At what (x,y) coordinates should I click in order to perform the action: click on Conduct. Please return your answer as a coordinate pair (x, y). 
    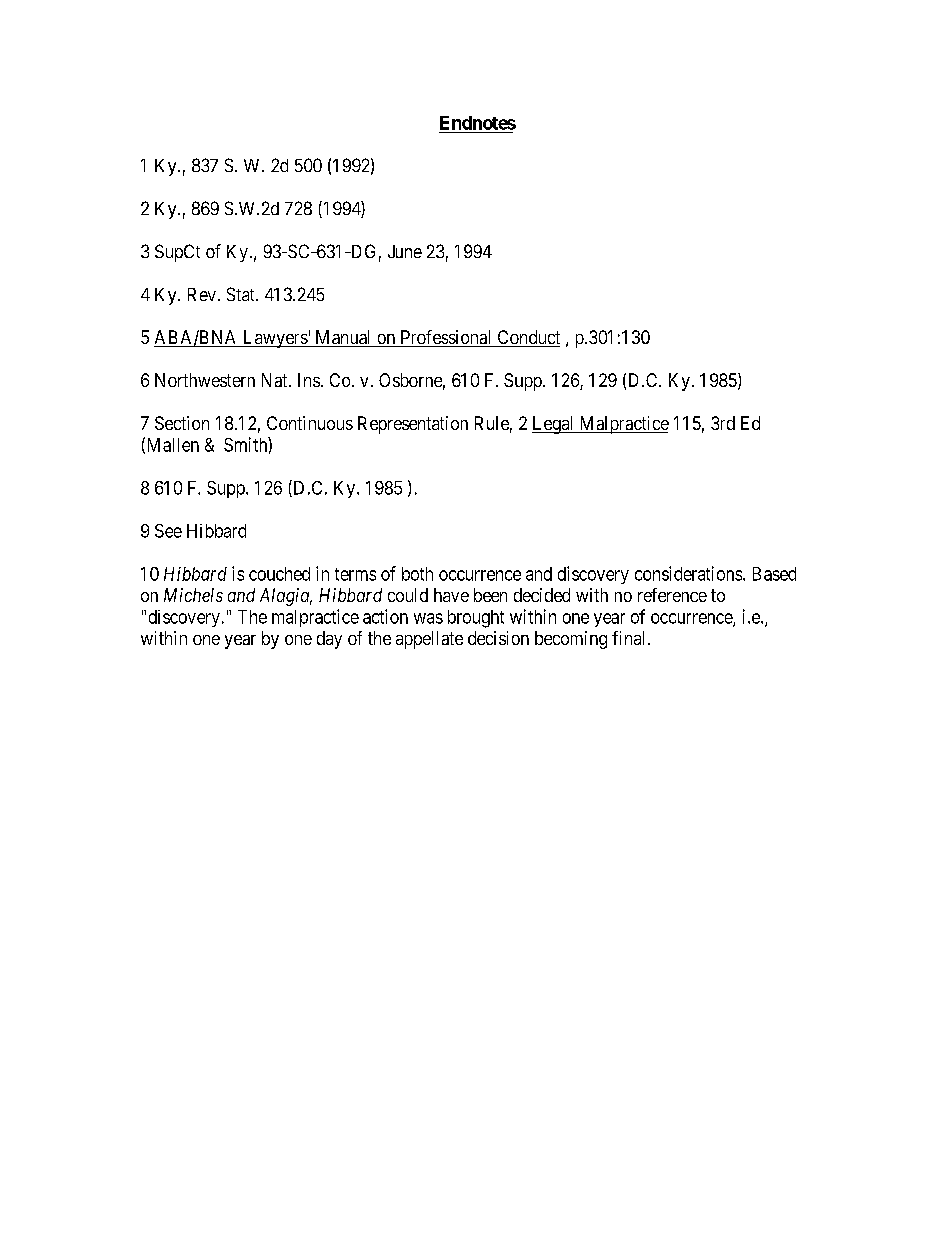
    Looking at the image, I should click on (527, 338).
